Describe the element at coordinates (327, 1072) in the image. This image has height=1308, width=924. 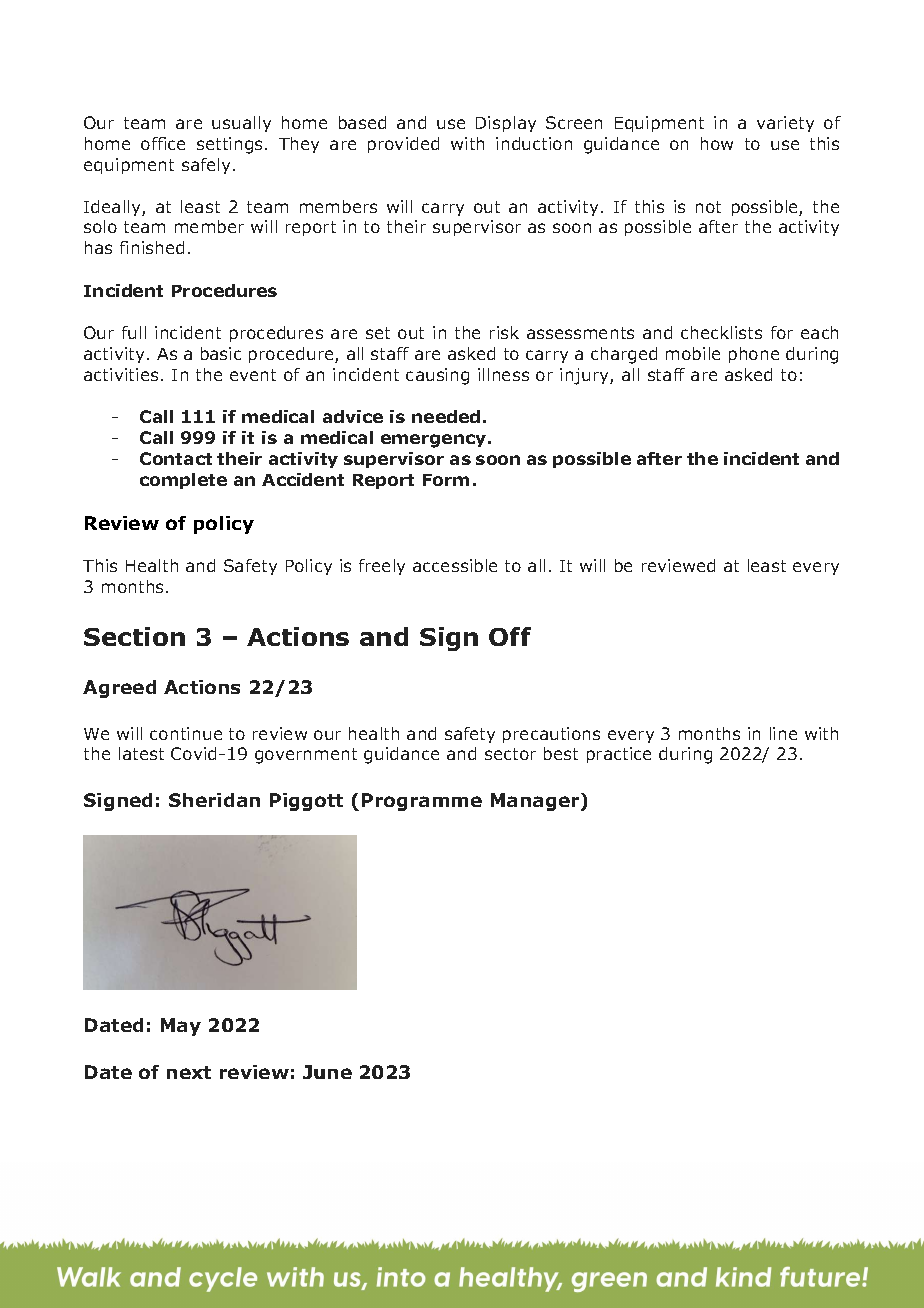
I see `June` at that location.
